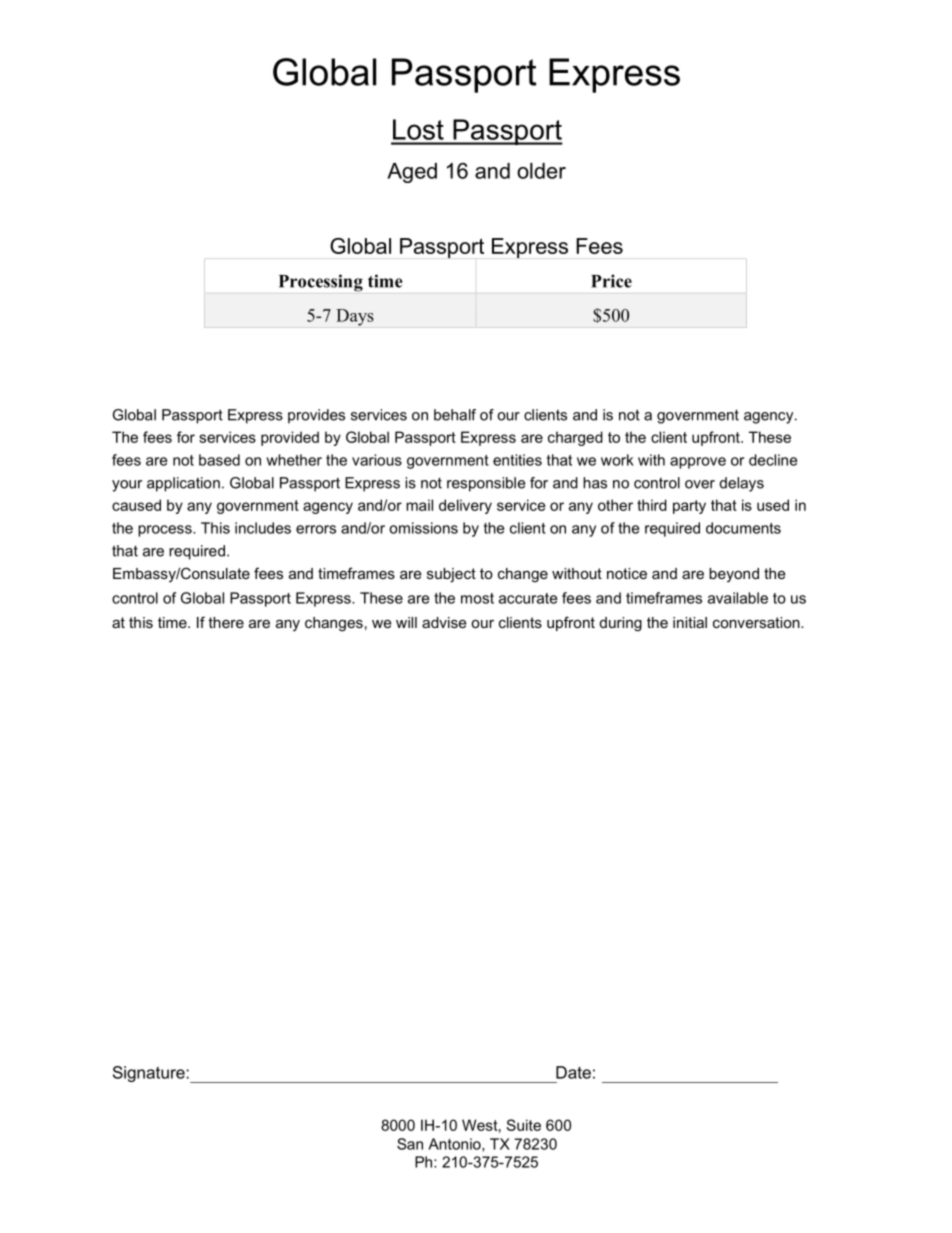 This screenshot has height=1233, width=952. What do you see at coordinates (226, 622) in the screenshot?
I see `there` at bounding box center [226, 622].
